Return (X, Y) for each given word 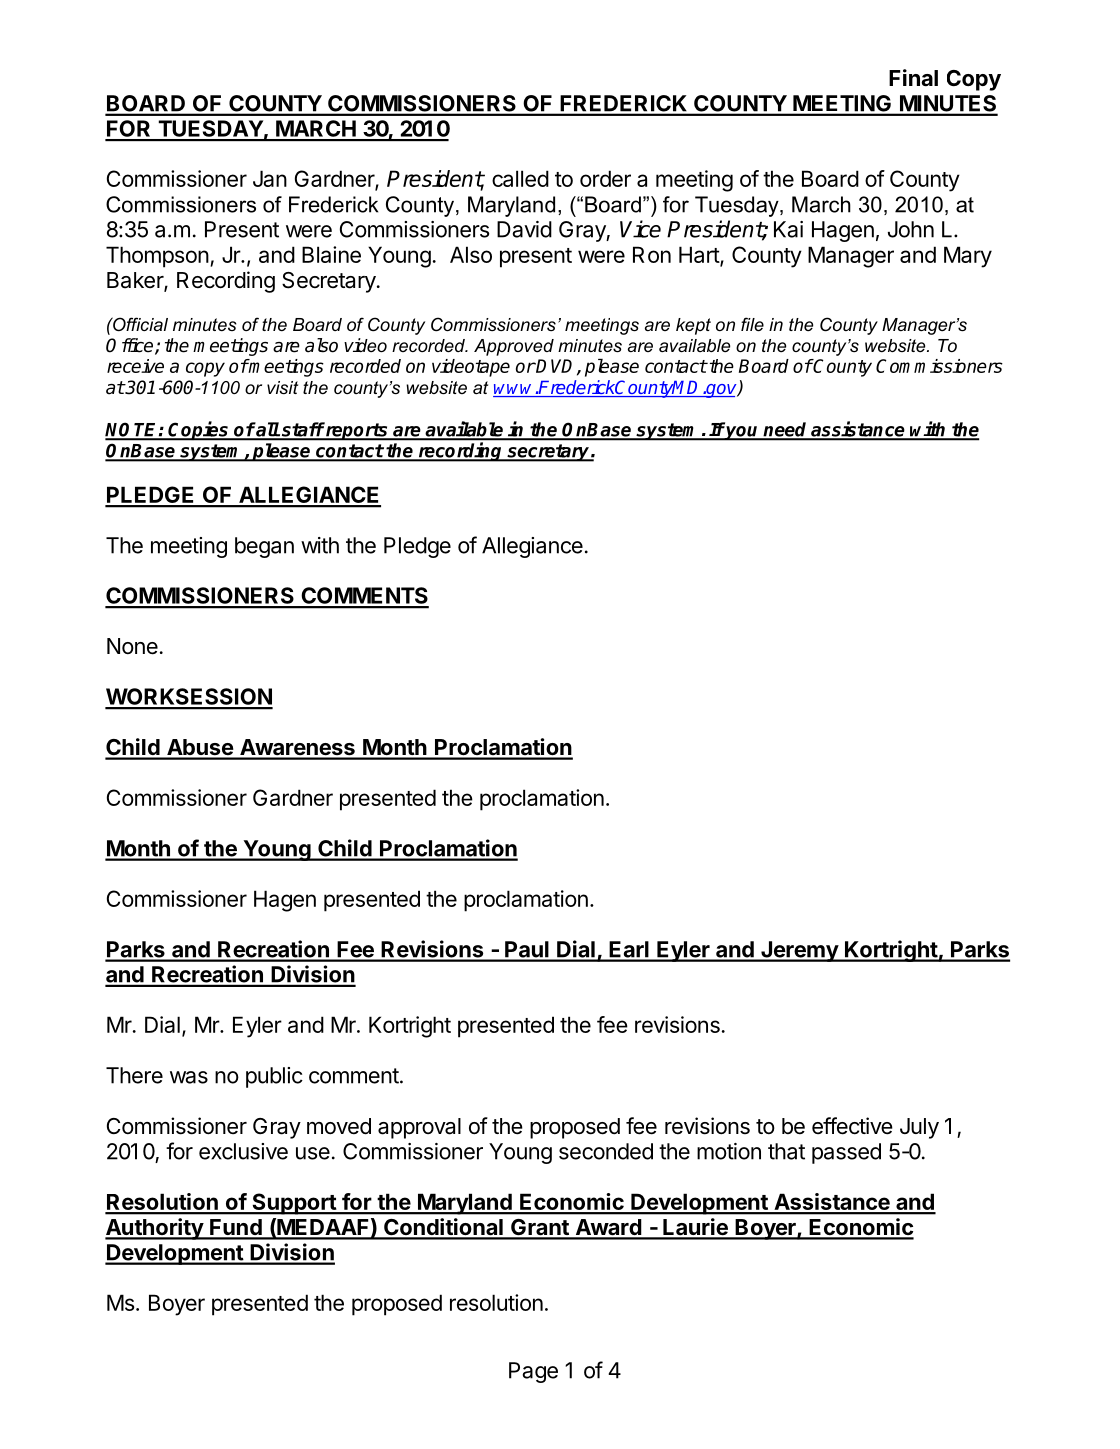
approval (419, 1128)
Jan (270, 178)
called (520, 178)
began (264, 547)
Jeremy (799, 951)
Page (533, 1372)
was (189, 1077)
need (786, 430)
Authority (155, 1229)
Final (913, 78)
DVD (556, 367)
